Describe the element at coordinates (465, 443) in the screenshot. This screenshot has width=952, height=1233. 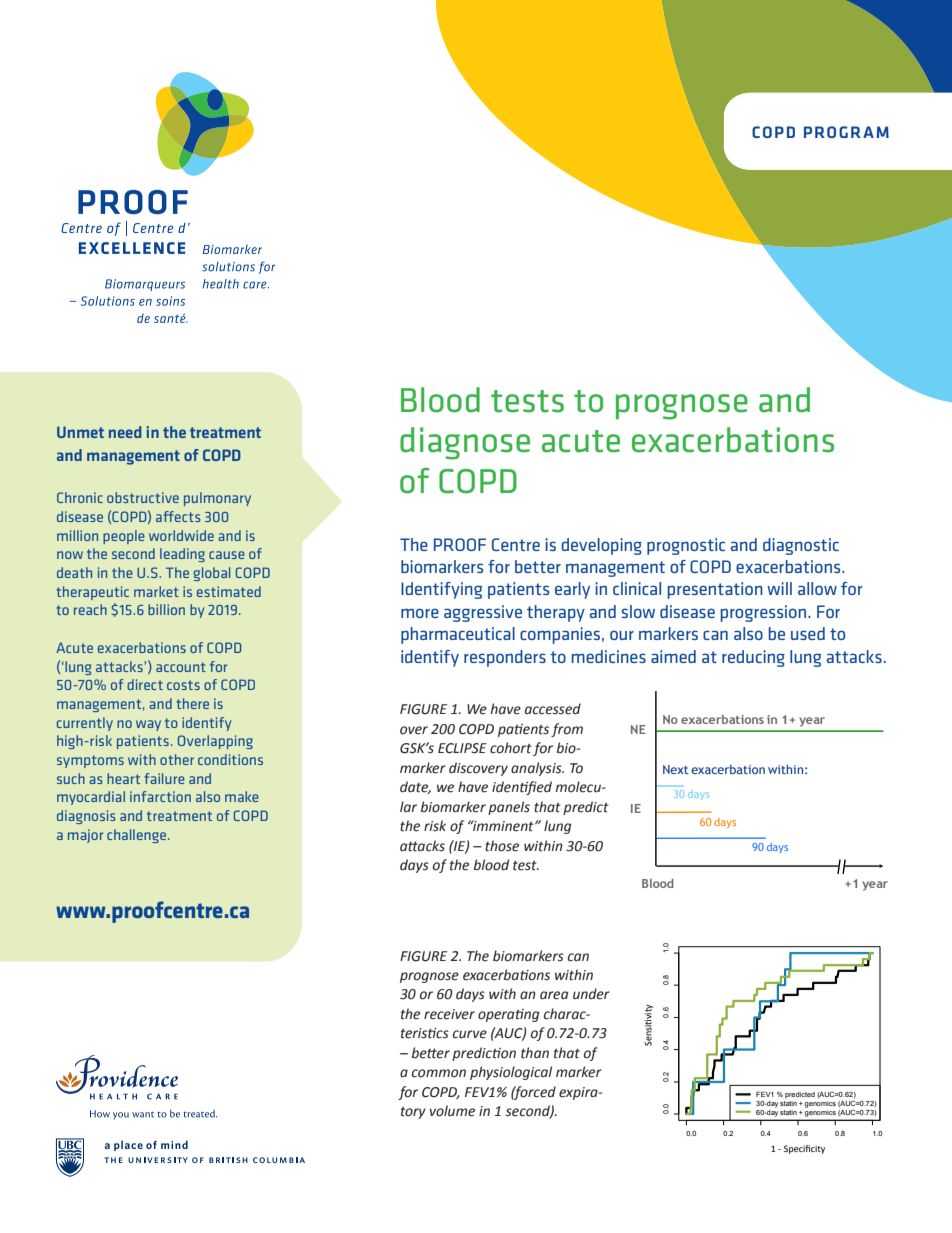
I see `diagnose` at that location.
